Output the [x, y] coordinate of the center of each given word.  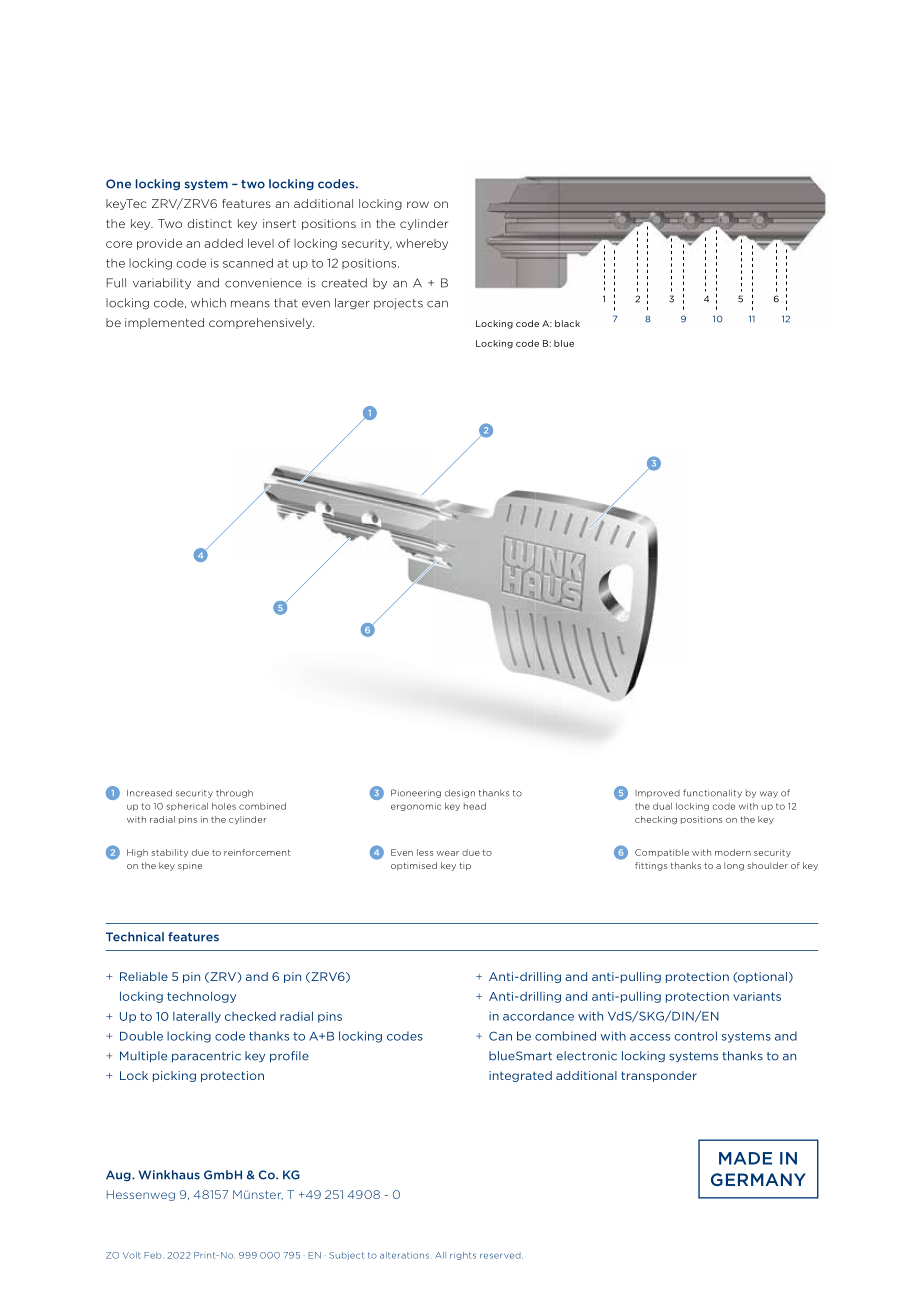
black [567, 323]
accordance [538, 1016]
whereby [422, 244]
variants [757, 996]
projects [398, 303]
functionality [712, 793]
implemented [164, 323]
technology [201, 997]
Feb [154, 1255]
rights [463, 1256]
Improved [657, 794]
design [460, 793]
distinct [210, 223]
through [234, 793]
